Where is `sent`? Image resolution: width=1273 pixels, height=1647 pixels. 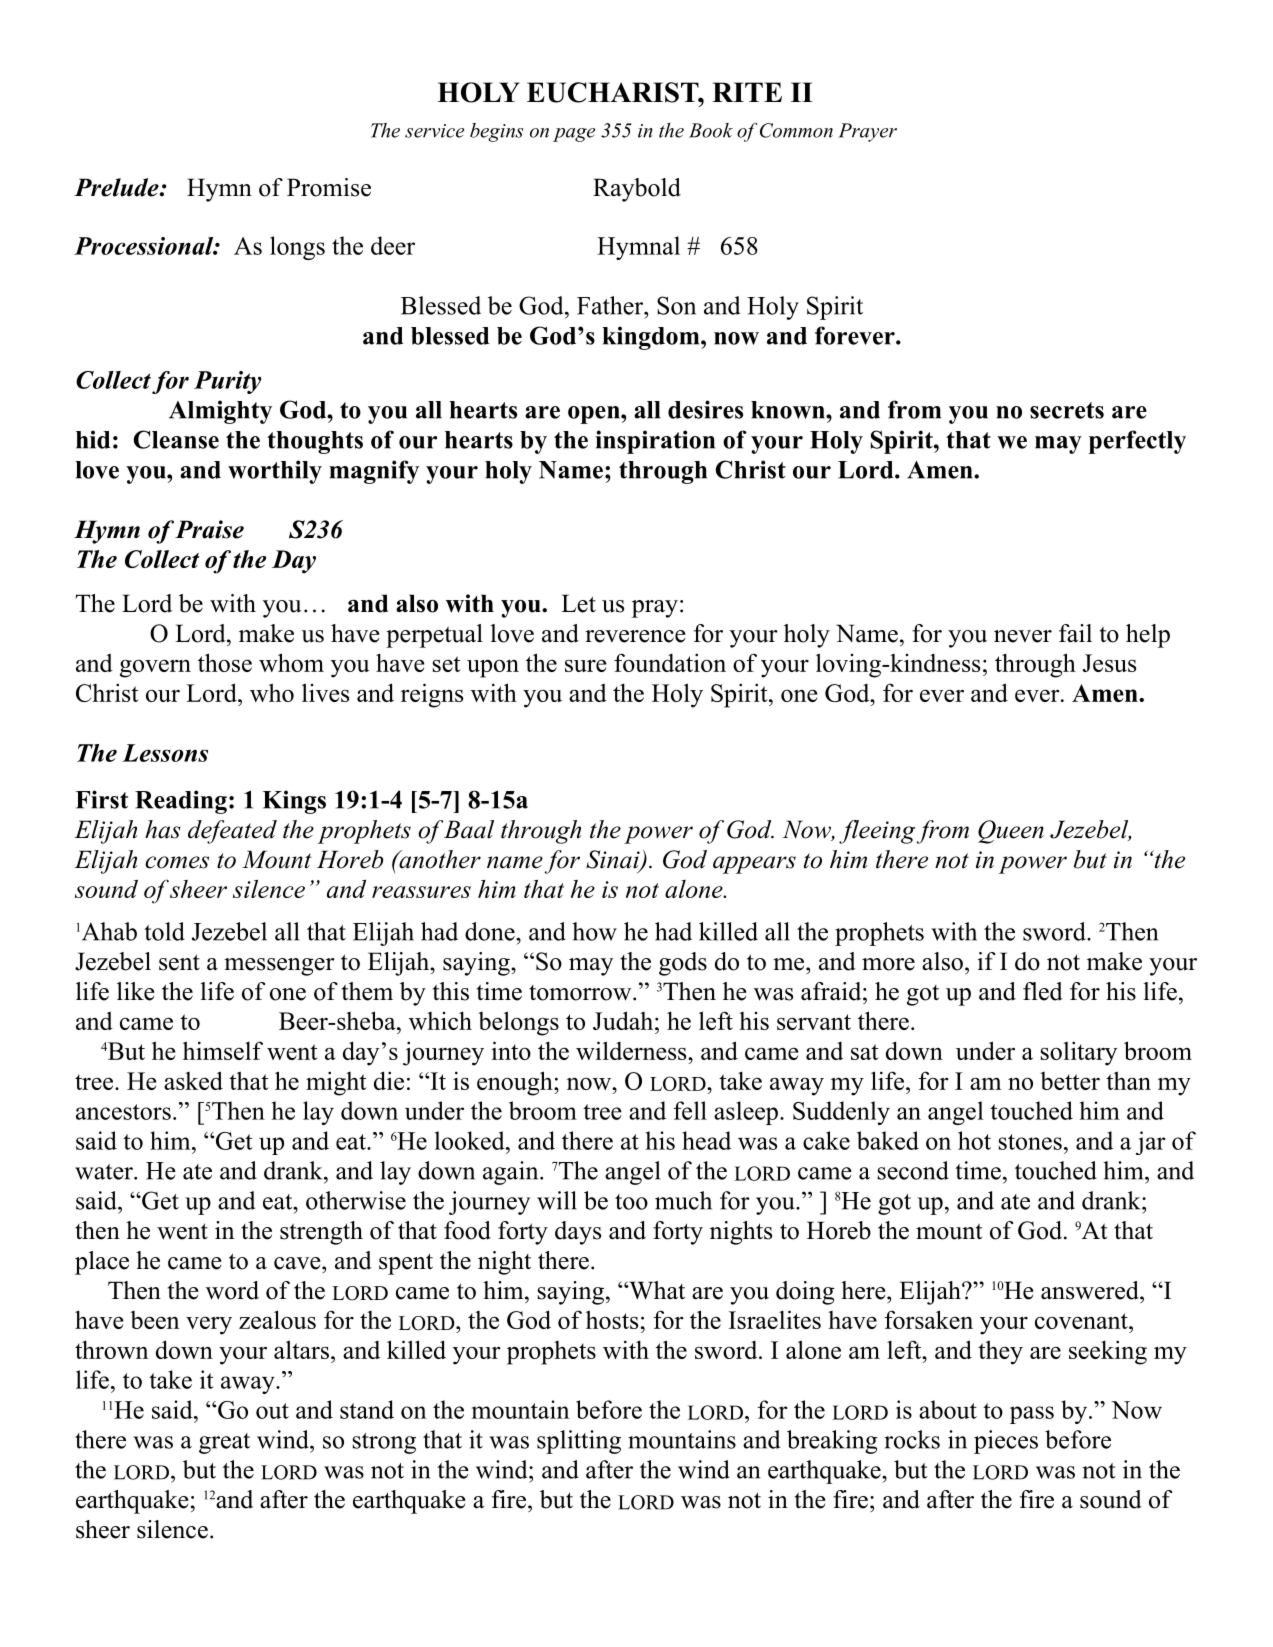
sent is located at coordinates (179, 962).
